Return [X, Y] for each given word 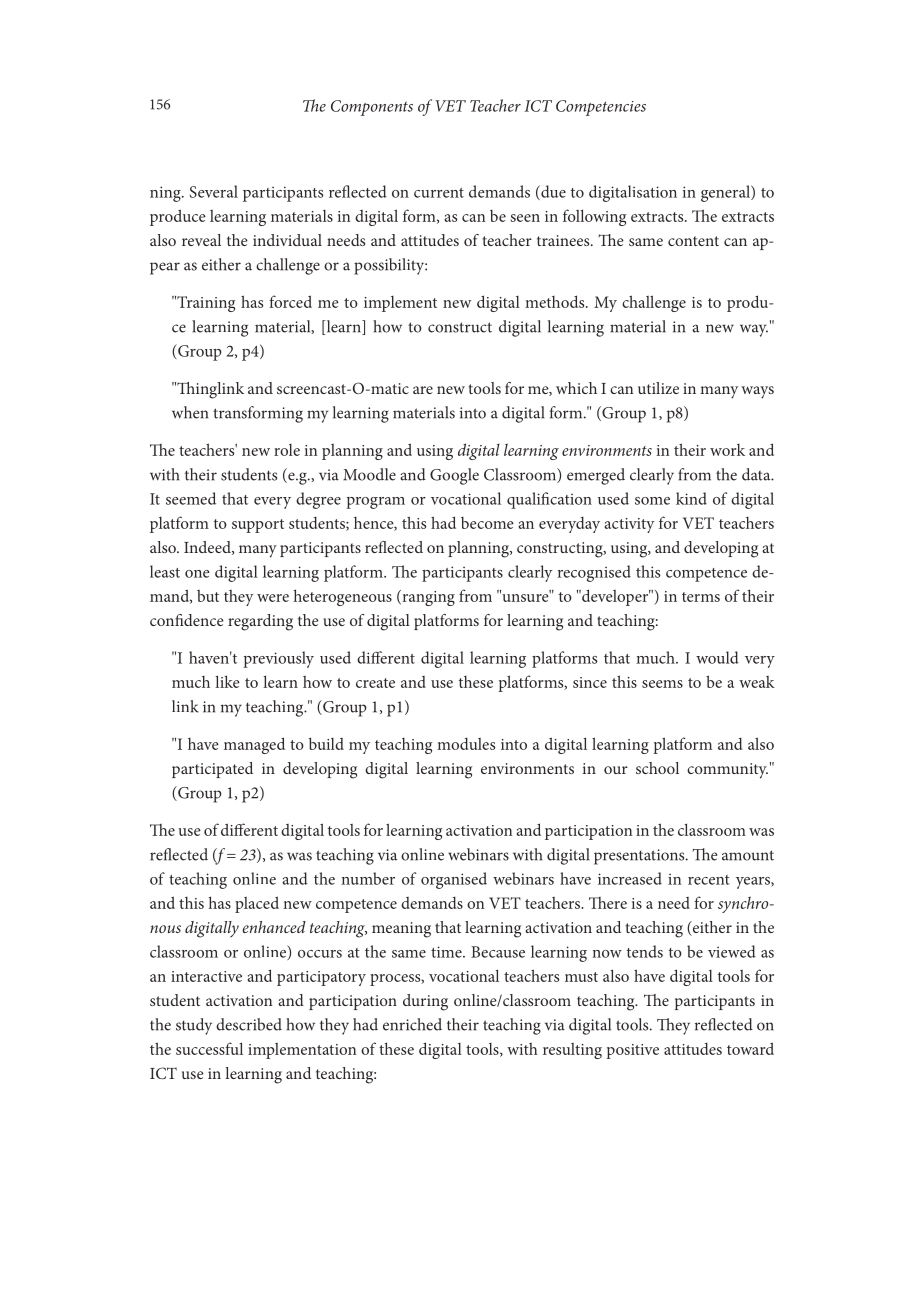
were [273, 598]
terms [701, 597]
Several [214, 191]
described [249, 1024]
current [439, 193]
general [726, 193]
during [425, 1002]
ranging [427, 598]
